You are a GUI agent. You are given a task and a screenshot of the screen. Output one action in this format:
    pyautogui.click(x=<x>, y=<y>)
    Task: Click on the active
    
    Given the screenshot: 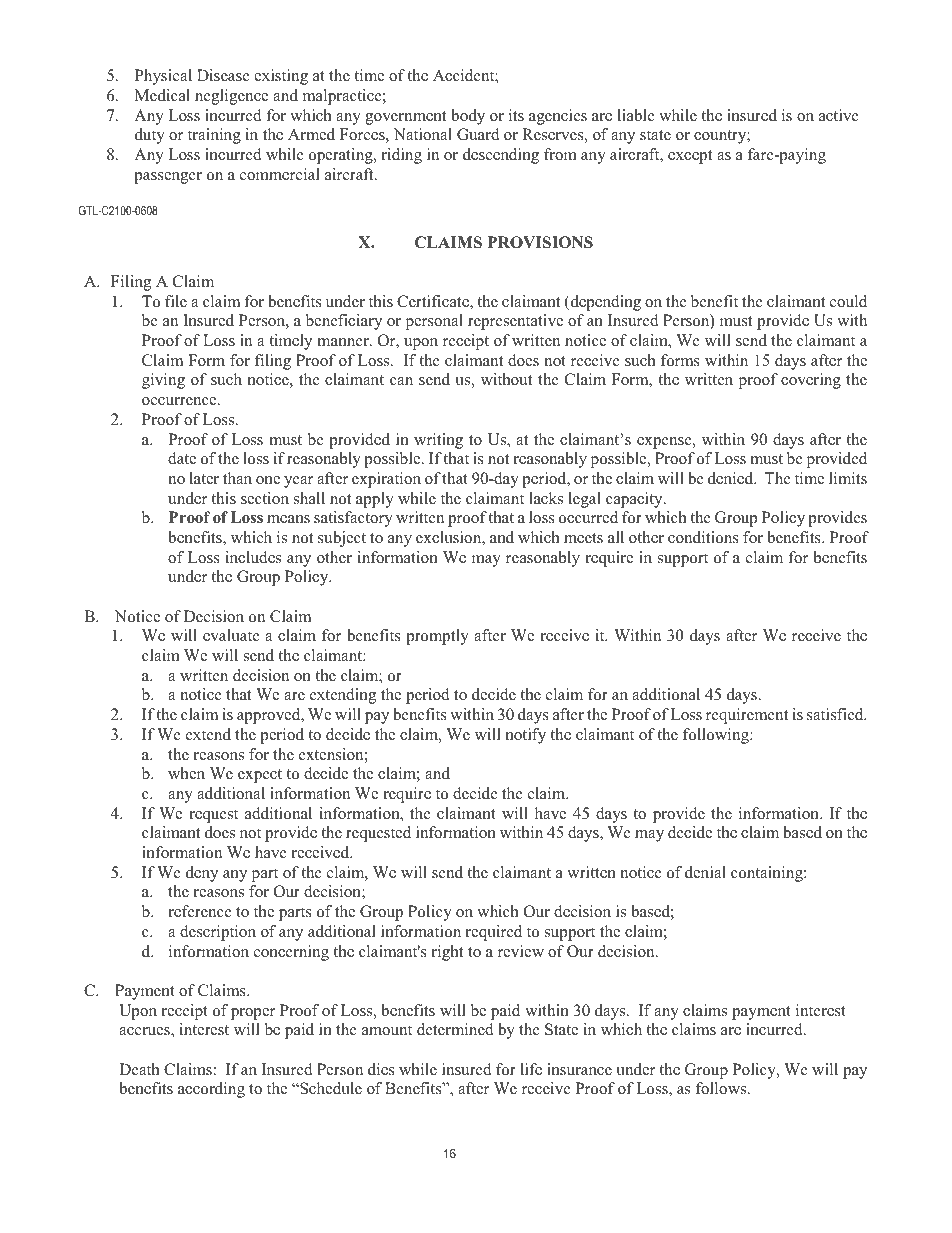 What is the action you would take?
    pyautogui.click(x=839, y=115)
